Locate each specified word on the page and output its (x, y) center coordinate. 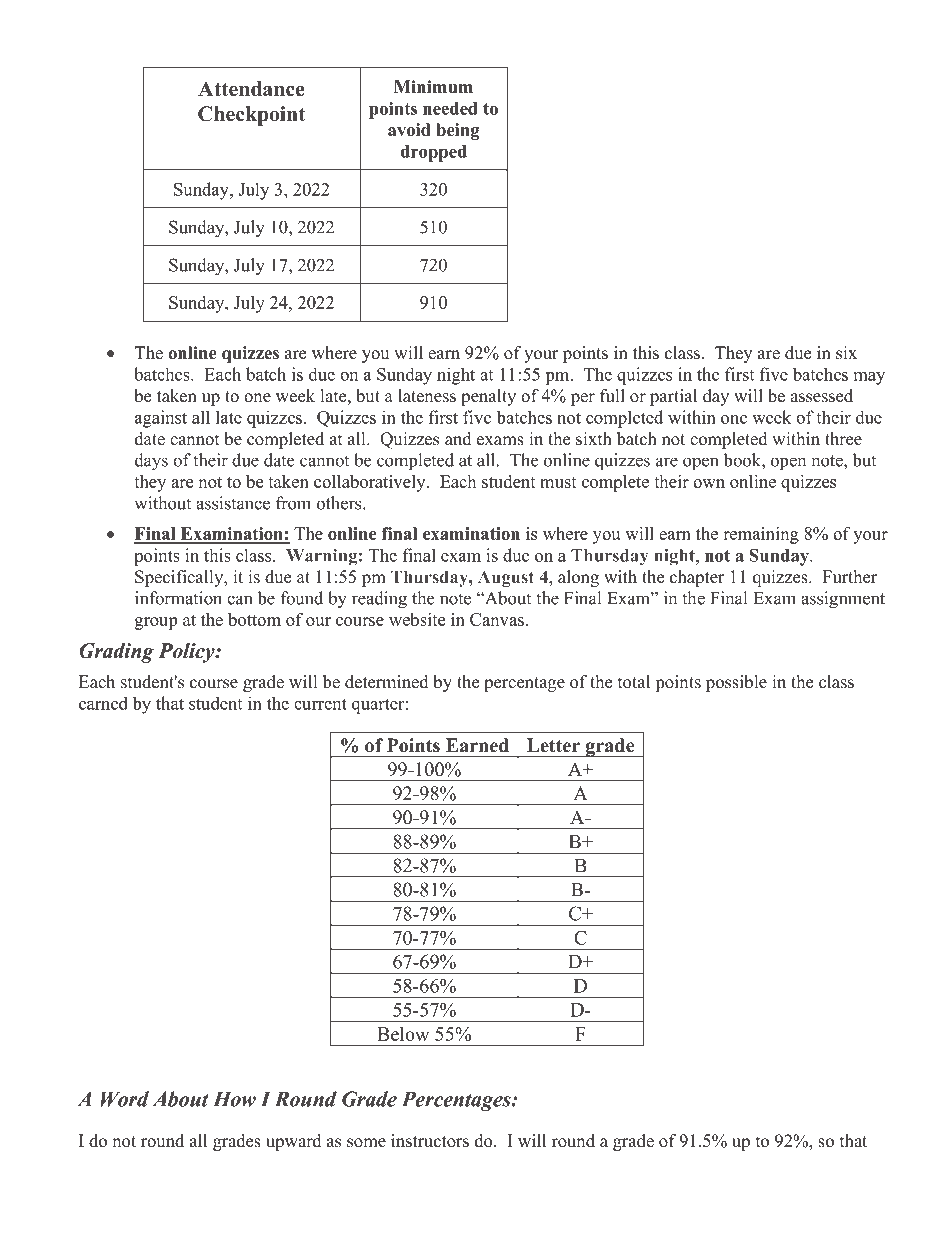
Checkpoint (252, 116)
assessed (821, 396)
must (558, 482)
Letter (553, 745)
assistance (233, 503)
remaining (761, 535)
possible (736, 683)
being (458, 131)
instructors (430, 1141)
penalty (488, 397)
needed (450, 108)
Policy (187, 653)
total (634, 682)
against (161, 419)
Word (125, 1099)
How (234, 1099)
